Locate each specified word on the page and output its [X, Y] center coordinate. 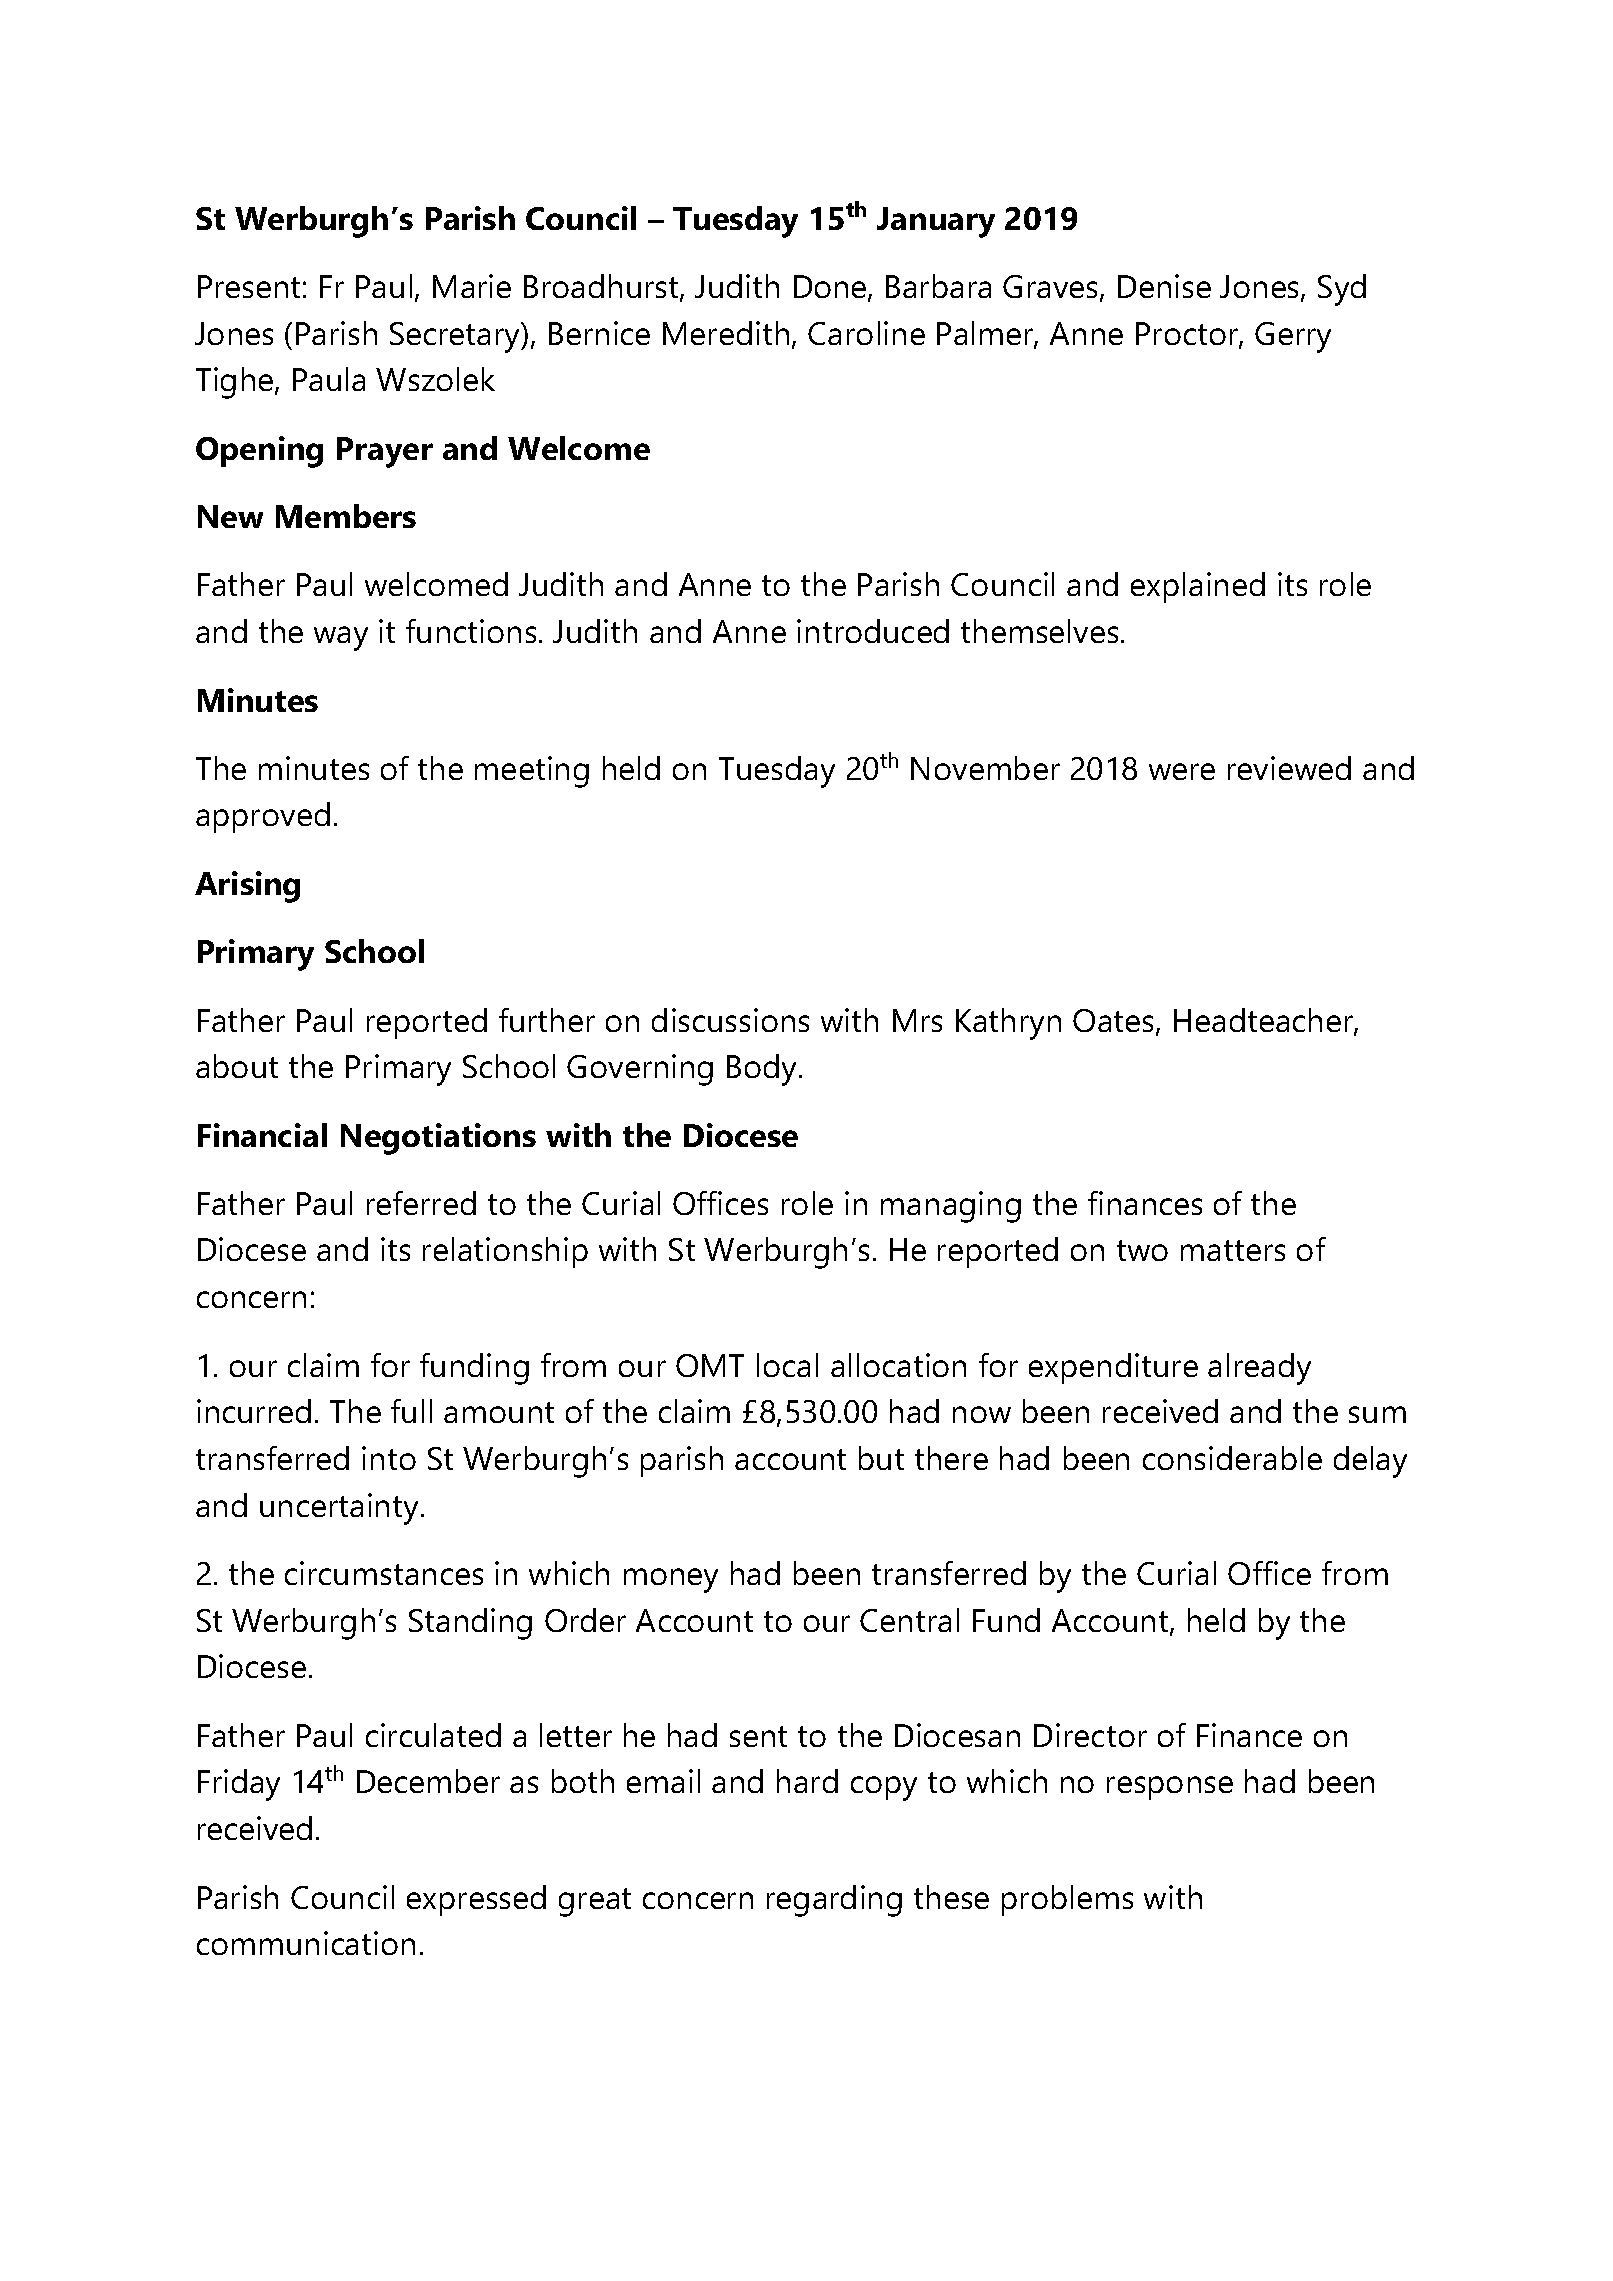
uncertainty [339, 1509]
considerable [1232, 1458]
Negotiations [438, 1139]
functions [471, 631]
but [881, 1458]
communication [306, 1943]
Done [831, 288]
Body [763, 1070]
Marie [472, 286]
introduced [873, 631]
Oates [1115, 1022]
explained [1198, 587]
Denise [1164, 286]
